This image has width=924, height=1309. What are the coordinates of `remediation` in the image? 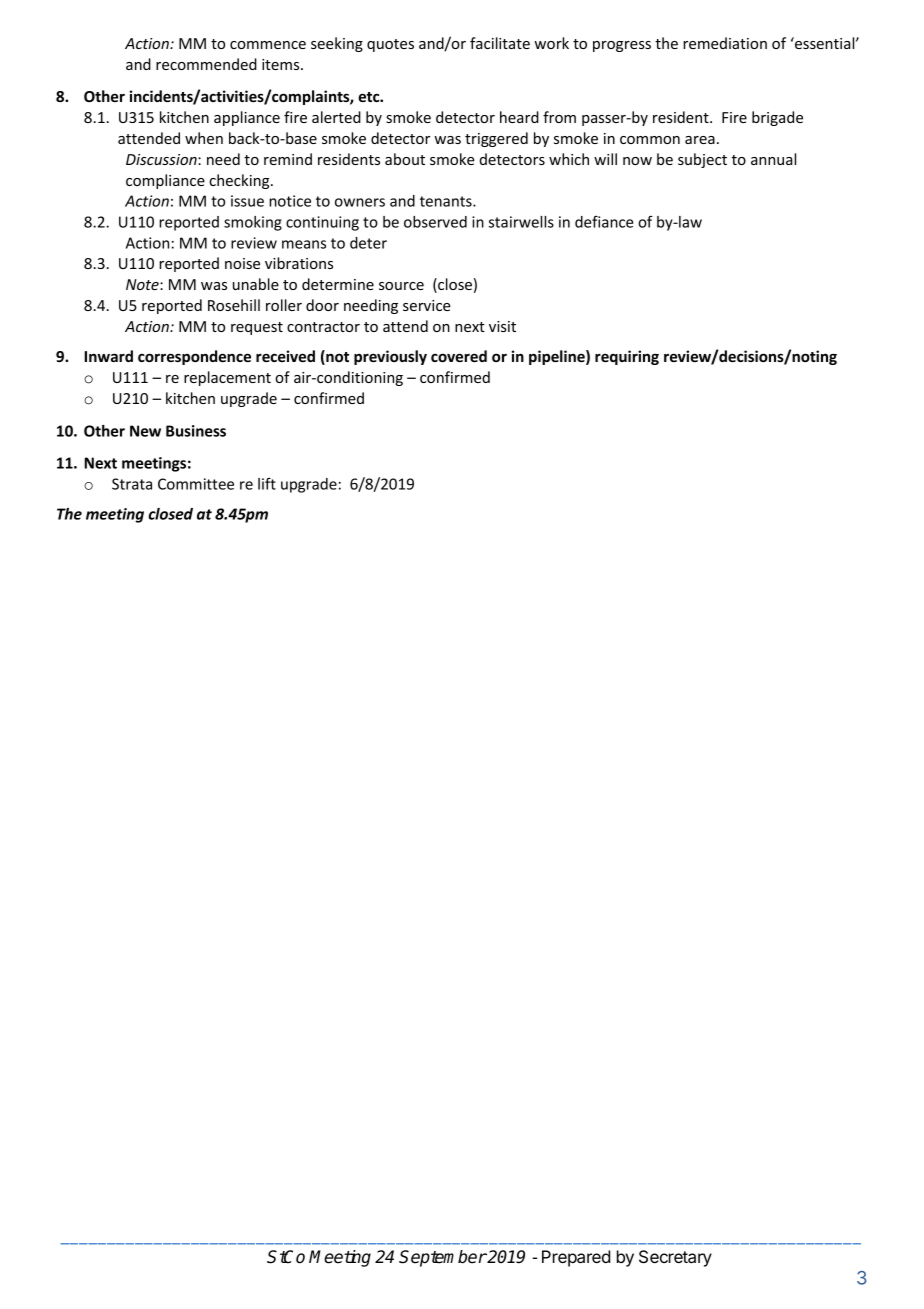 It's located at (725, 43).
